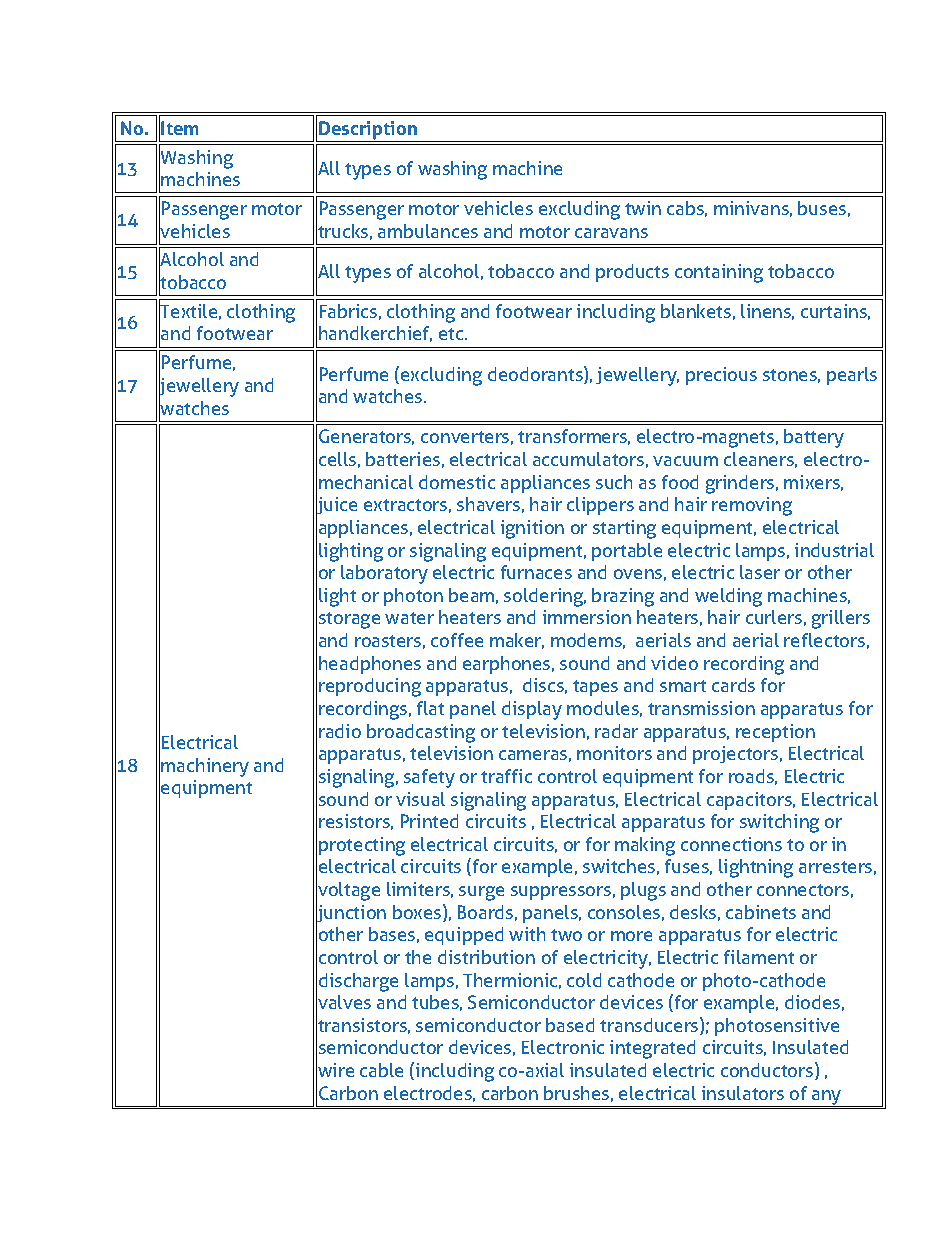  Describe the element at coordinates (570, 1025) in the page. I see `based` at that location.
